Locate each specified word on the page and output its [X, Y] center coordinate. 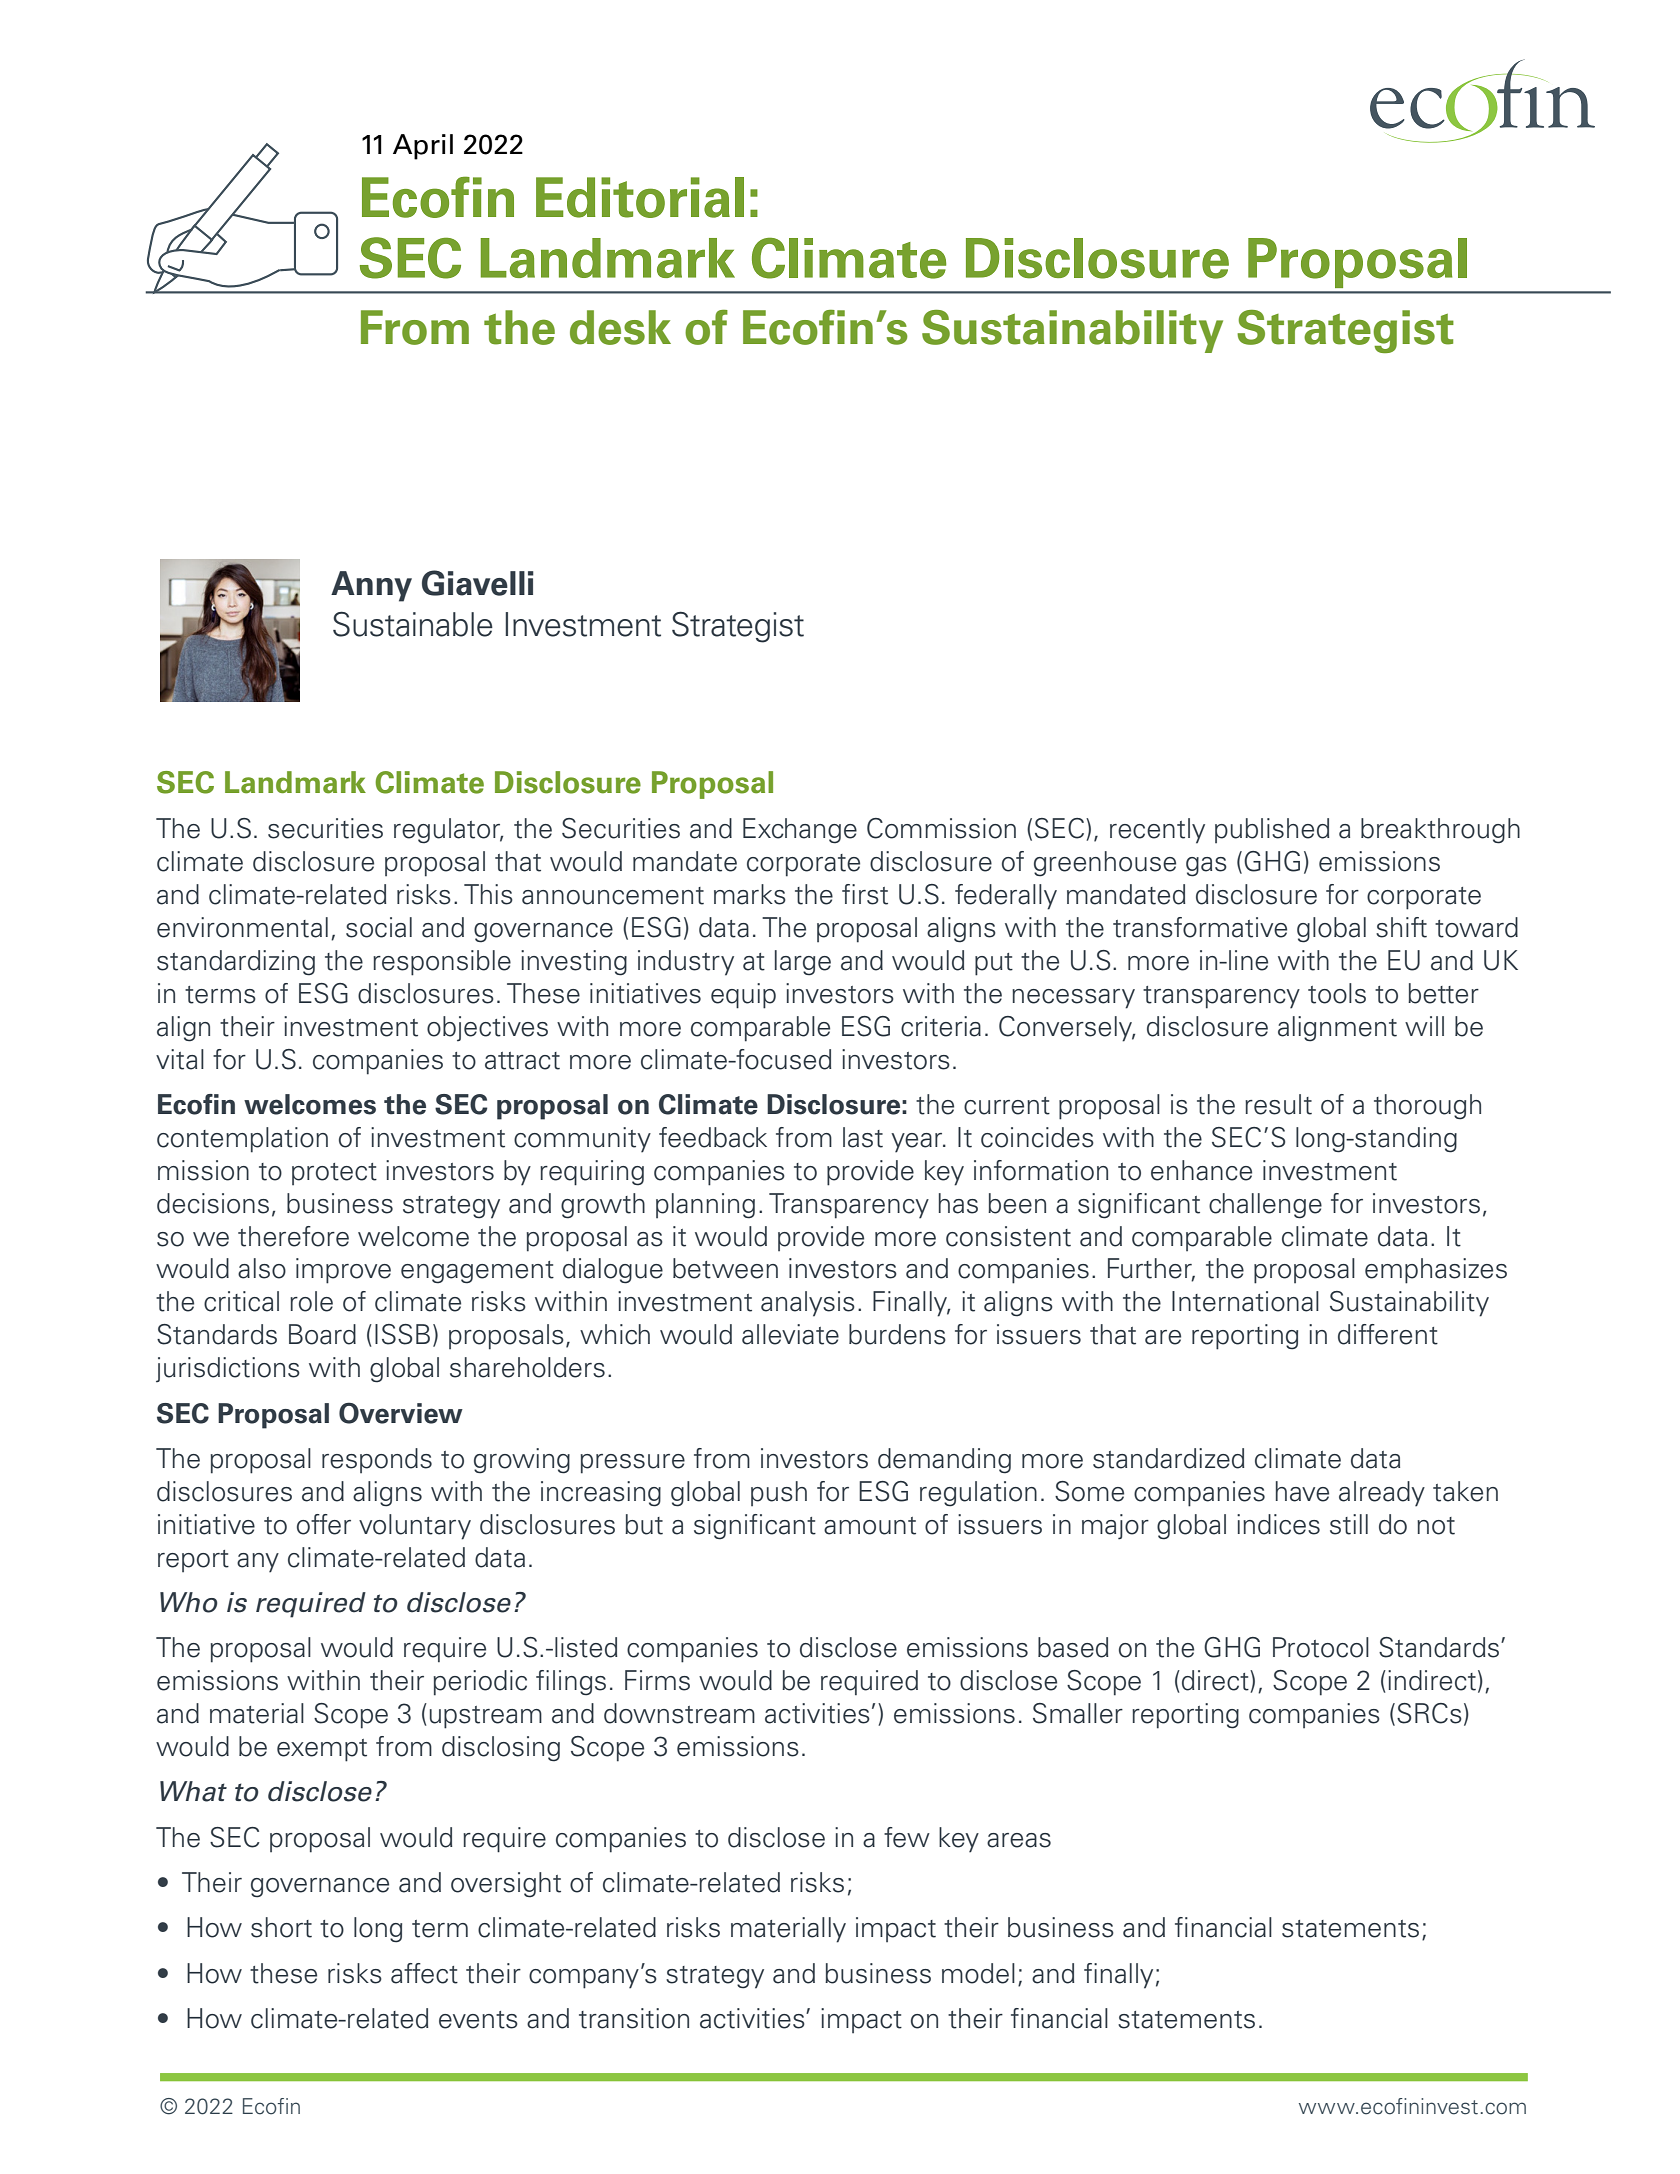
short [281, 1927]
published [1272, 830]
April [423, 147]
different [1388, 1334]
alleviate [790, 1334]
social [379, 927]
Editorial [640, 197]
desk [620, 327]
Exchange [800, 831]
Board [322, 1334]
